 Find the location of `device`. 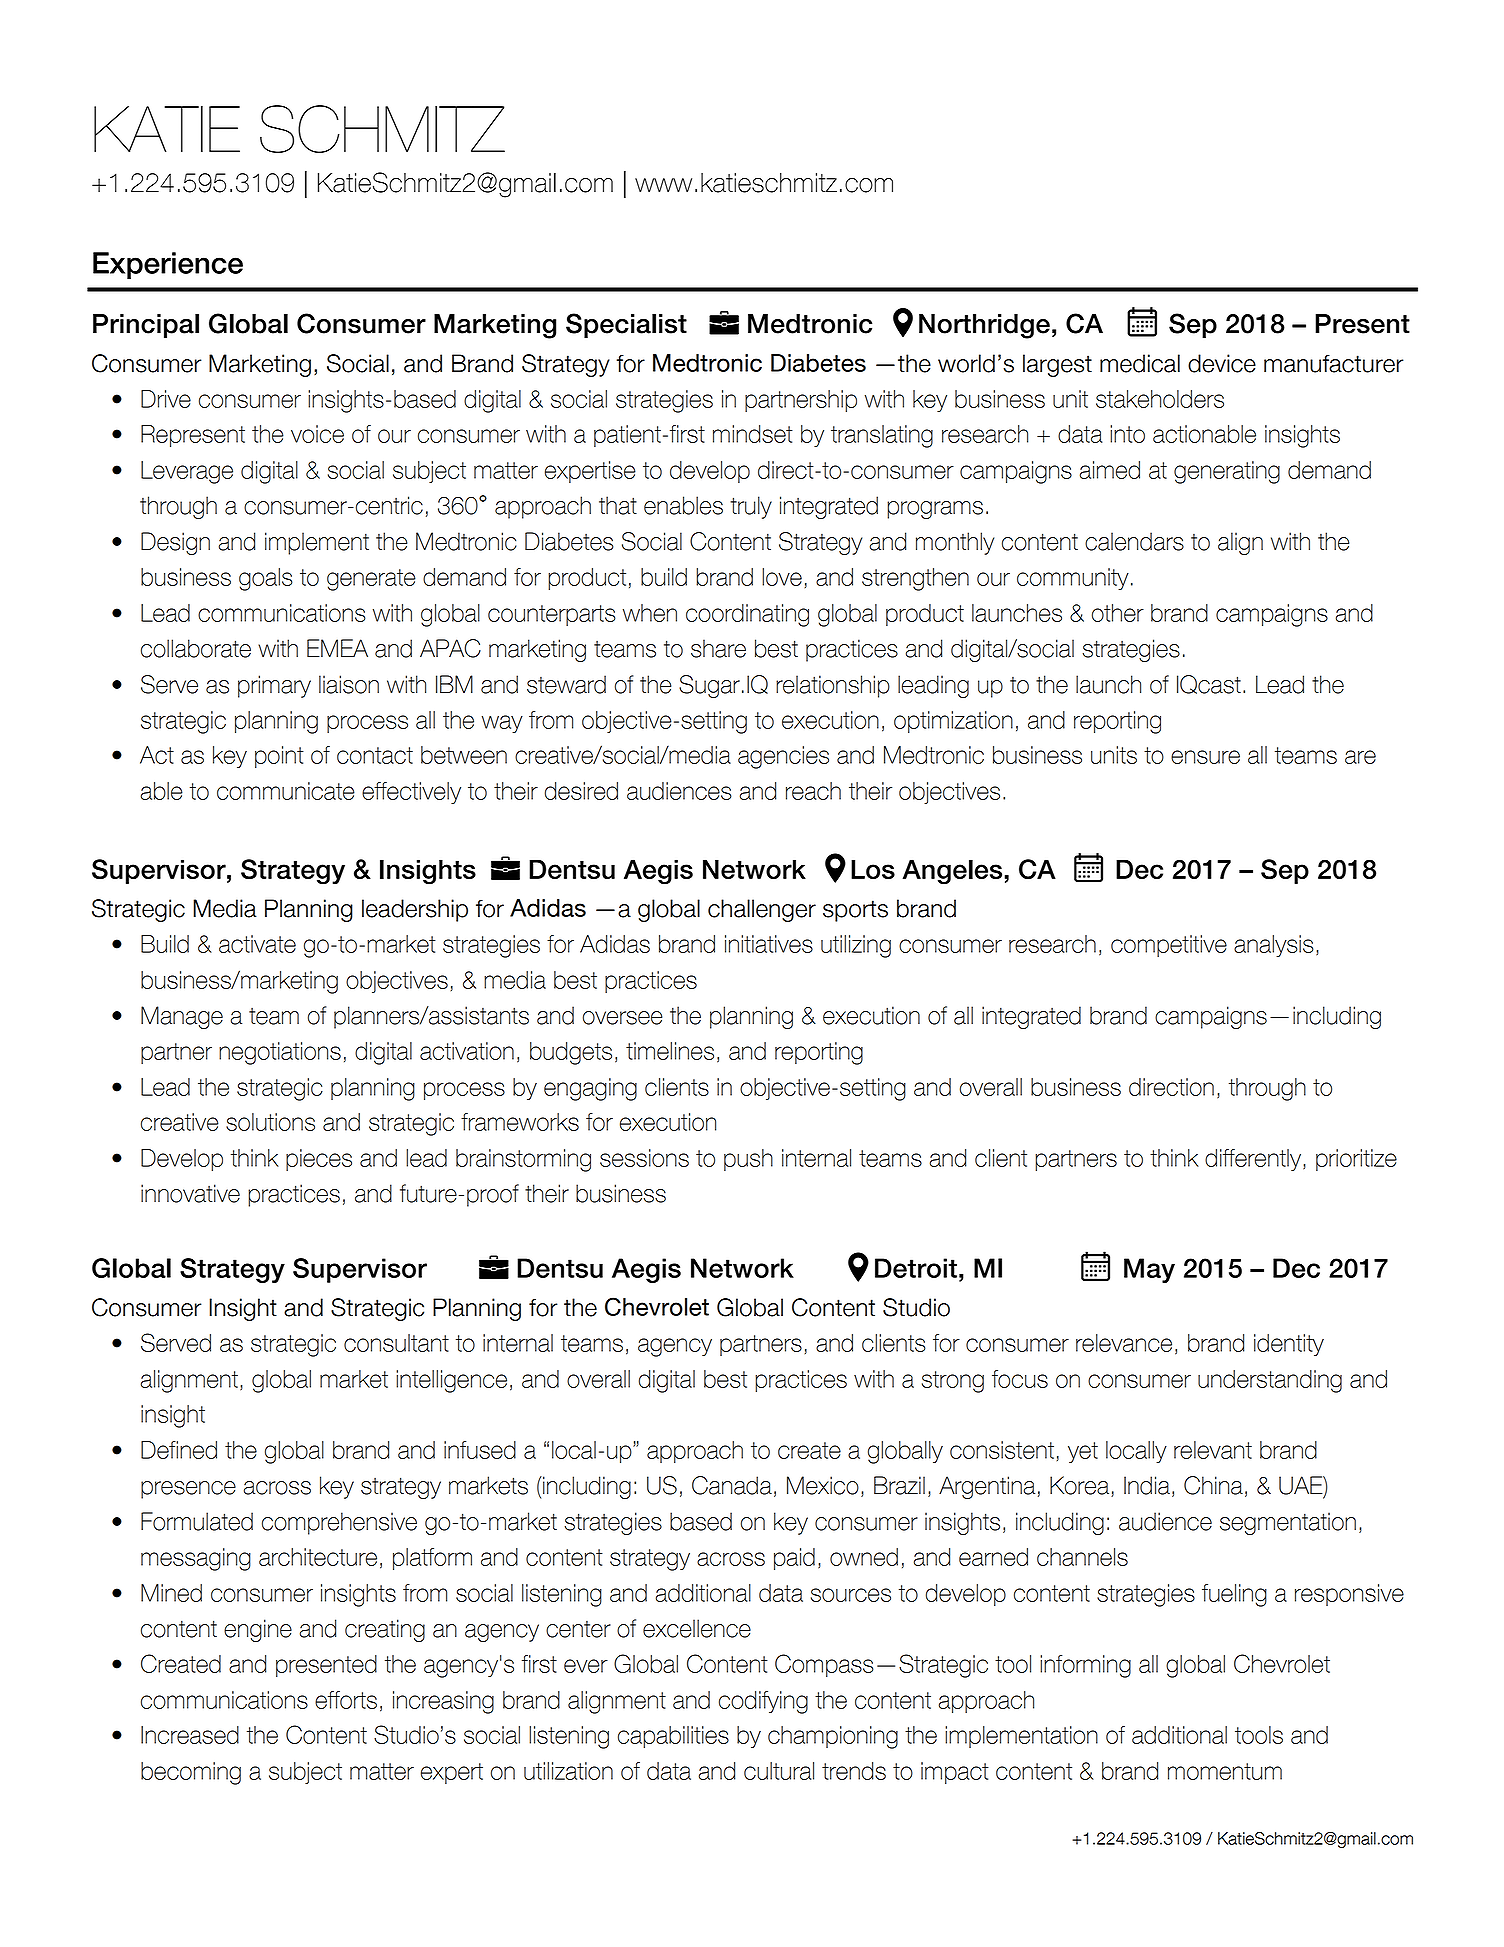

device is located at coordinates (1222, 363).
